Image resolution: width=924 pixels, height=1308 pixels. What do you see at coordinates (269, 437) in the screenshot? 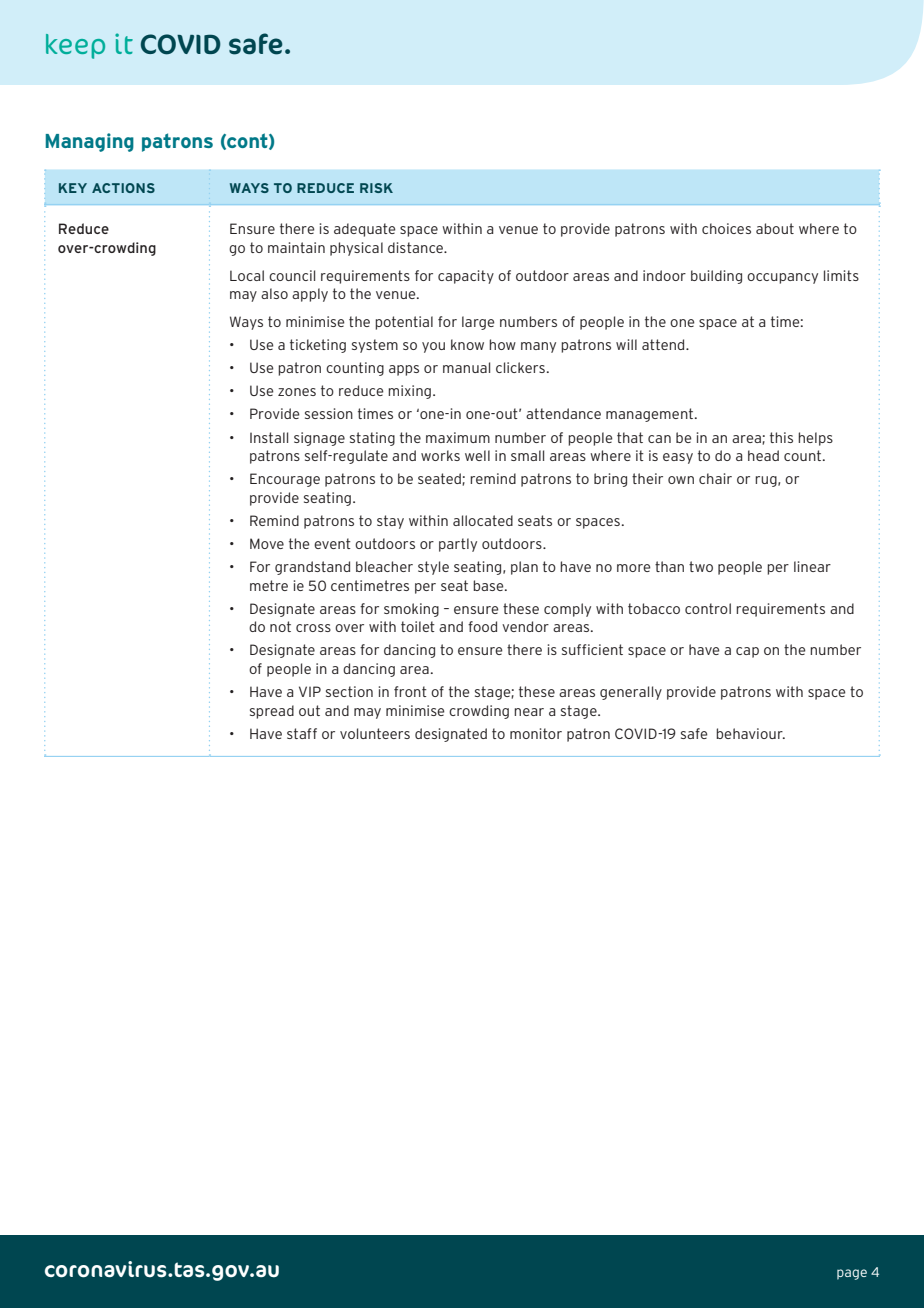
I see `Install` at bounding box center [269, 437].
